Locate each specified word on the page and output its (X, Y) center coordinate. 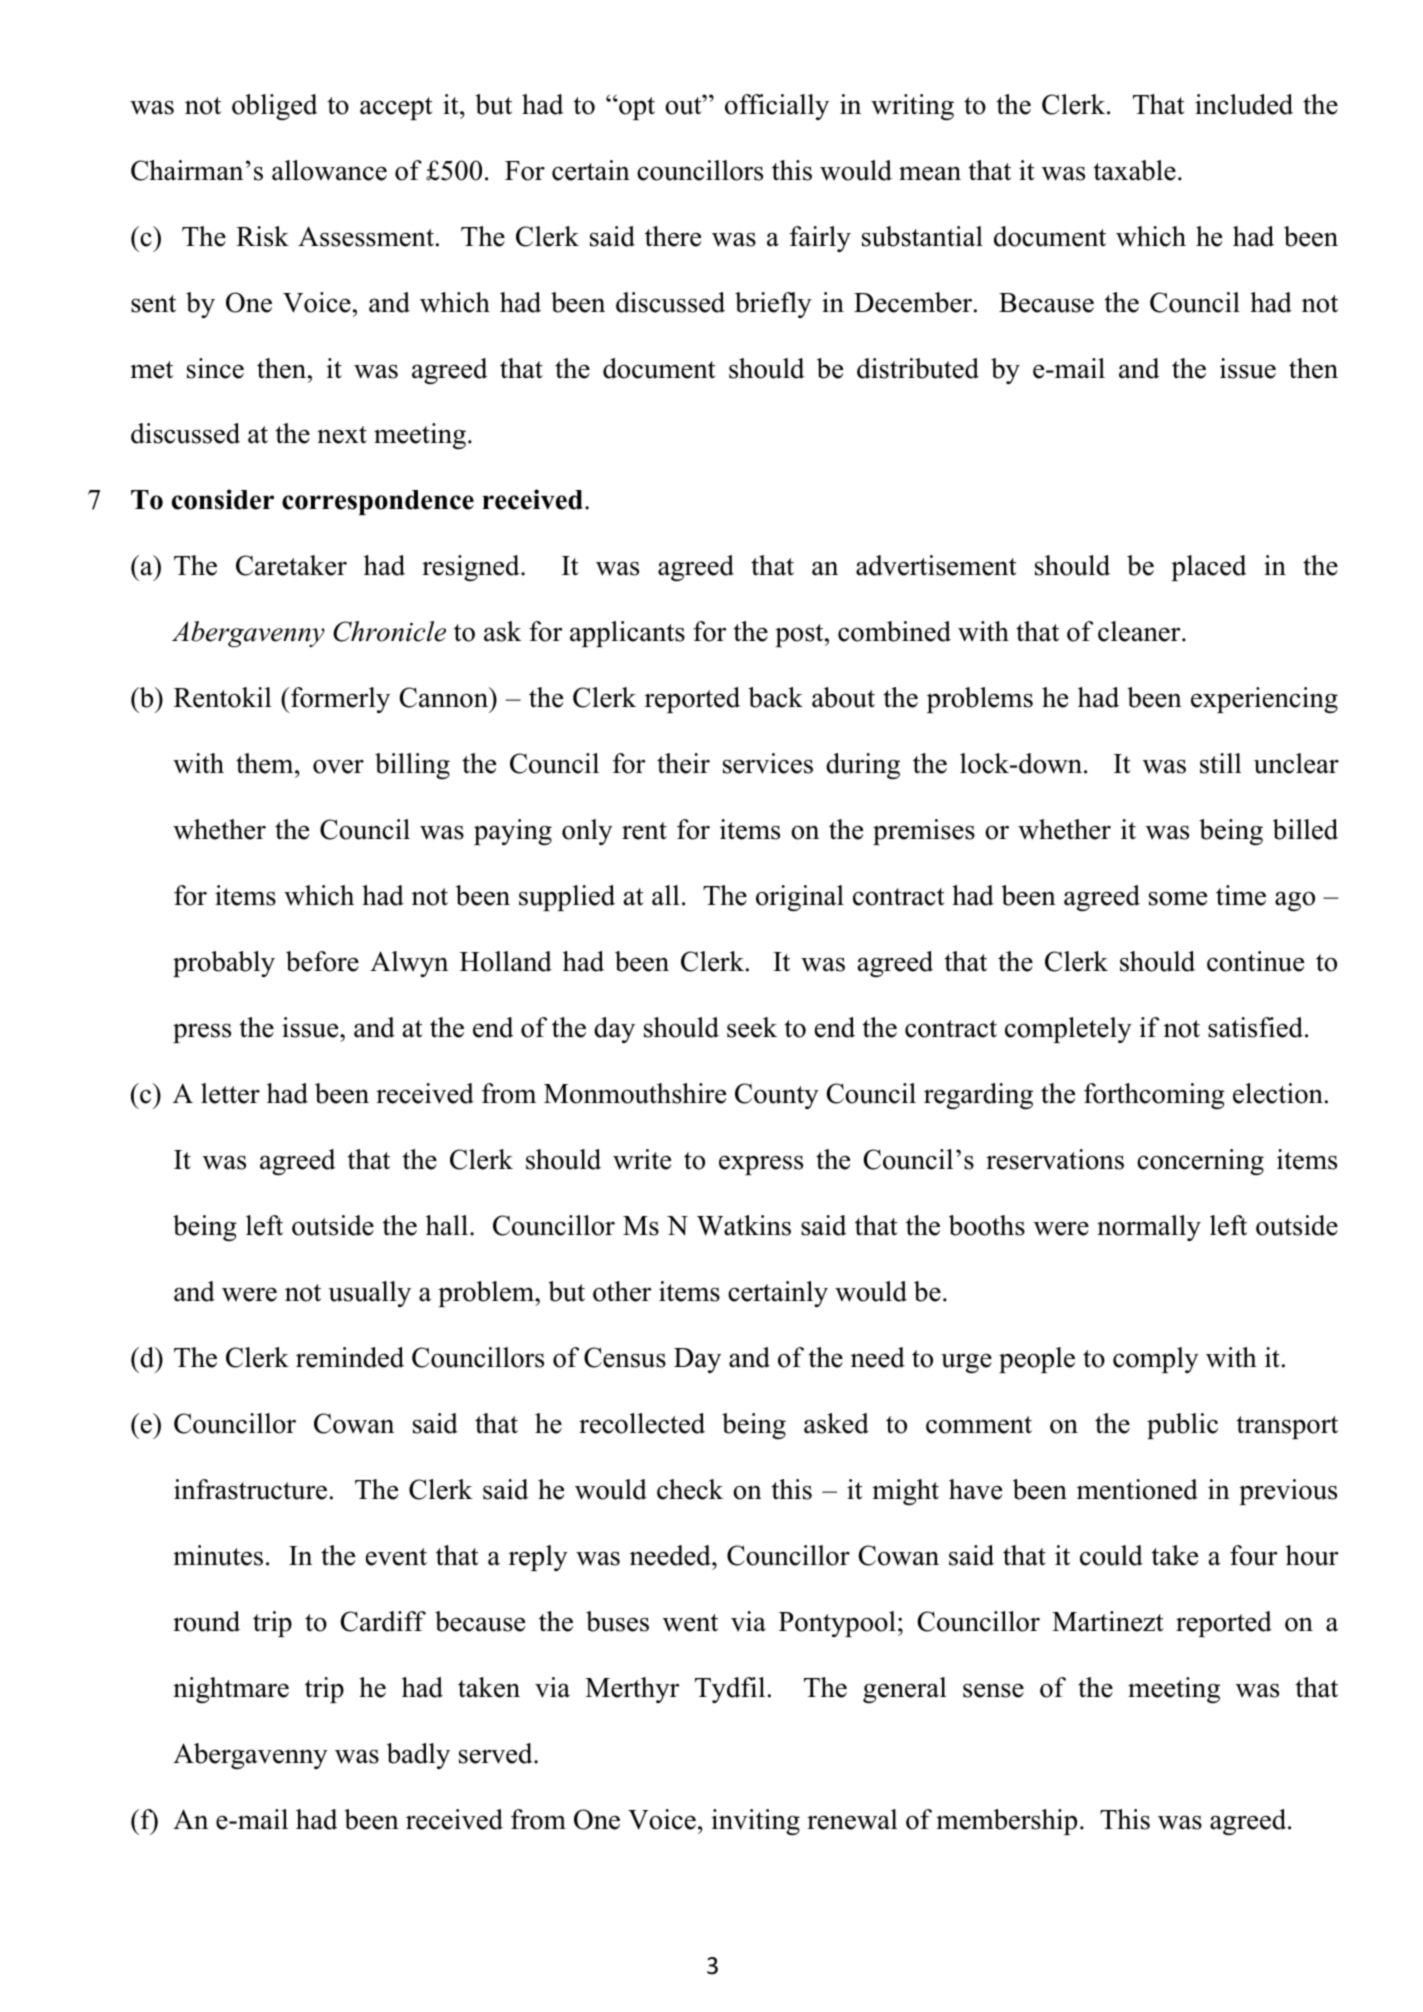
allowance (329, 170)
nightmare (231, 1690)
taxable (1134, 170)
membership (1006, 1822)
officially (777, 107)
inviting (755, 1822)
